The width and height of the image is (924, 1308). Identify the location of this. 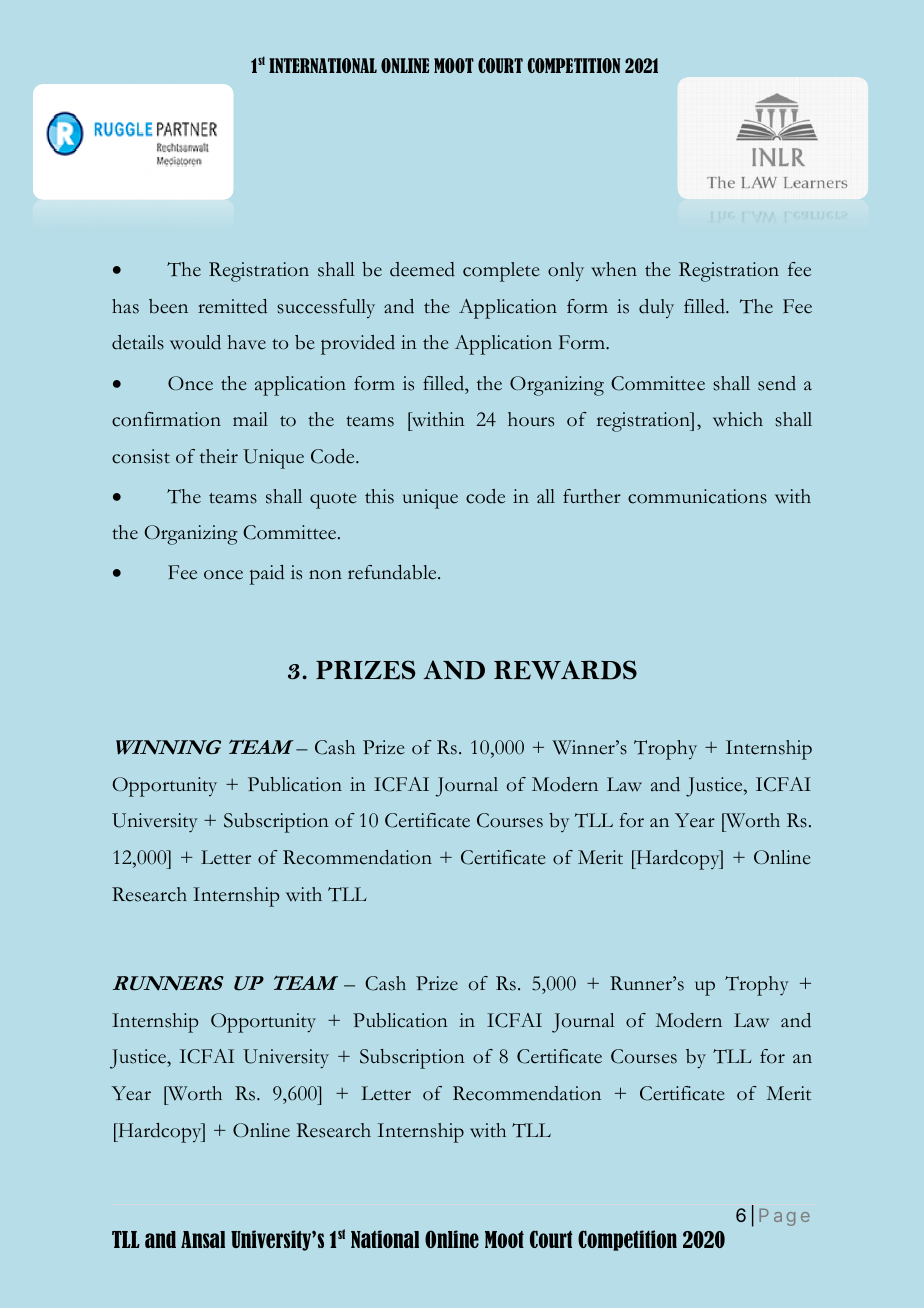
(379, 496).
